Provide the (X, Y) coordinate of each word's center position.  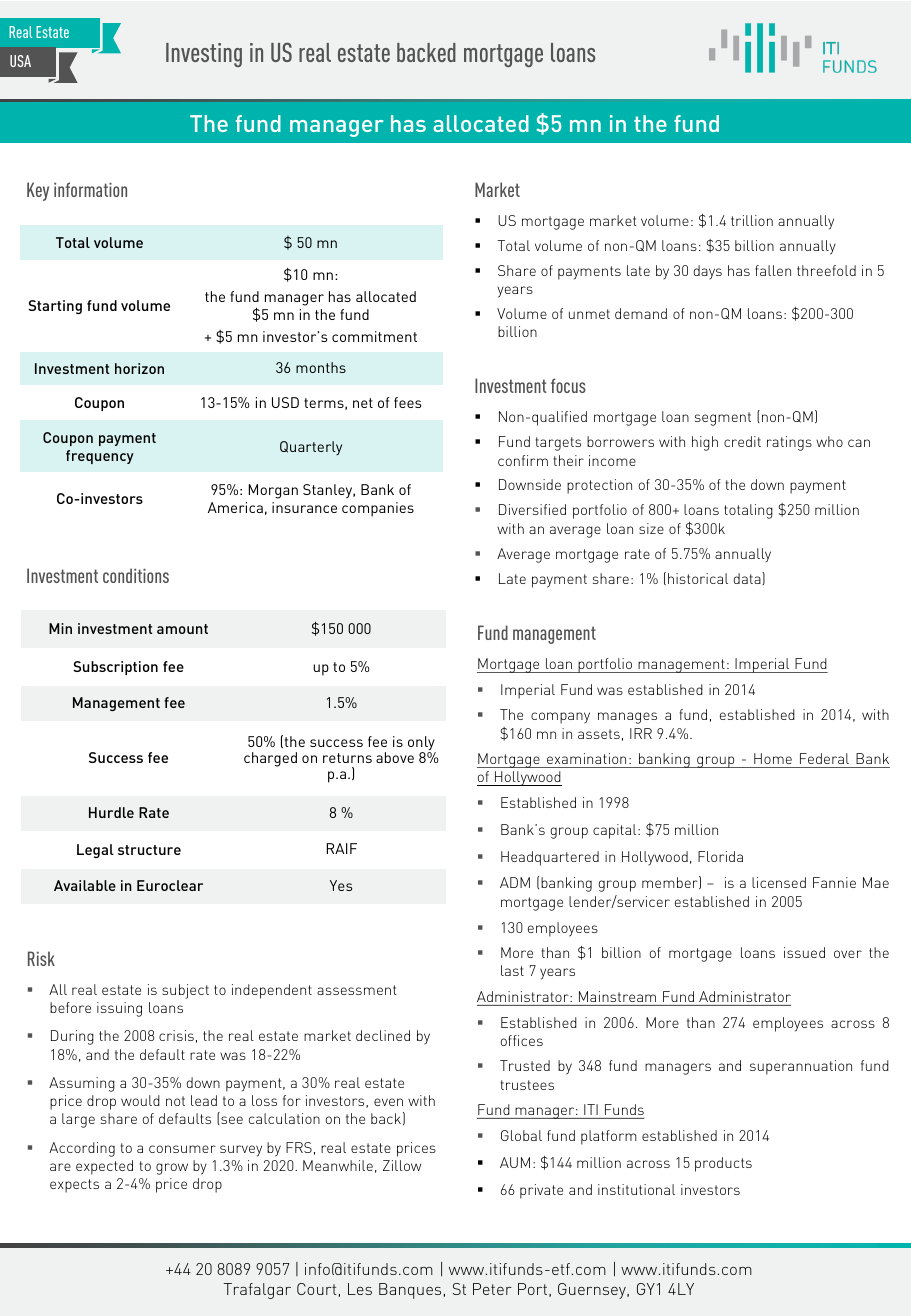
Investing (204, 55)
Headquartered (550, 858)
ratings (789, 443)
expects (74, 1186)
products (723, 1164)
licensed (779, 882)
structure (149, 850)
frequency (100, 457)
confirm (523, 460)
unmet (589, 314)
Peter (492, 1289)
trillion (752, 220)
